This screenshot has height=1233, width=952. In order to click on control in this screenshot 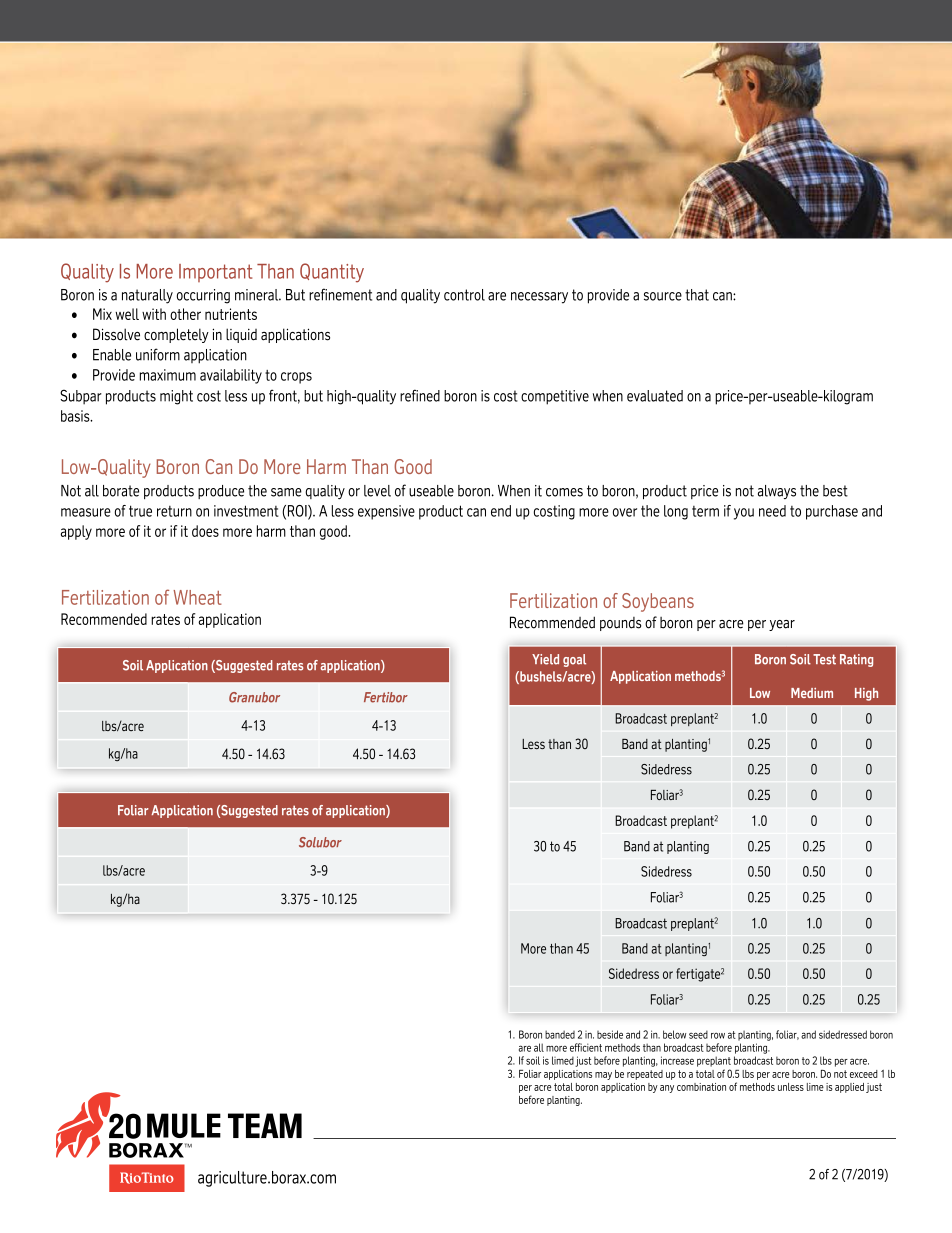, I will do `click(464, 295)`.
